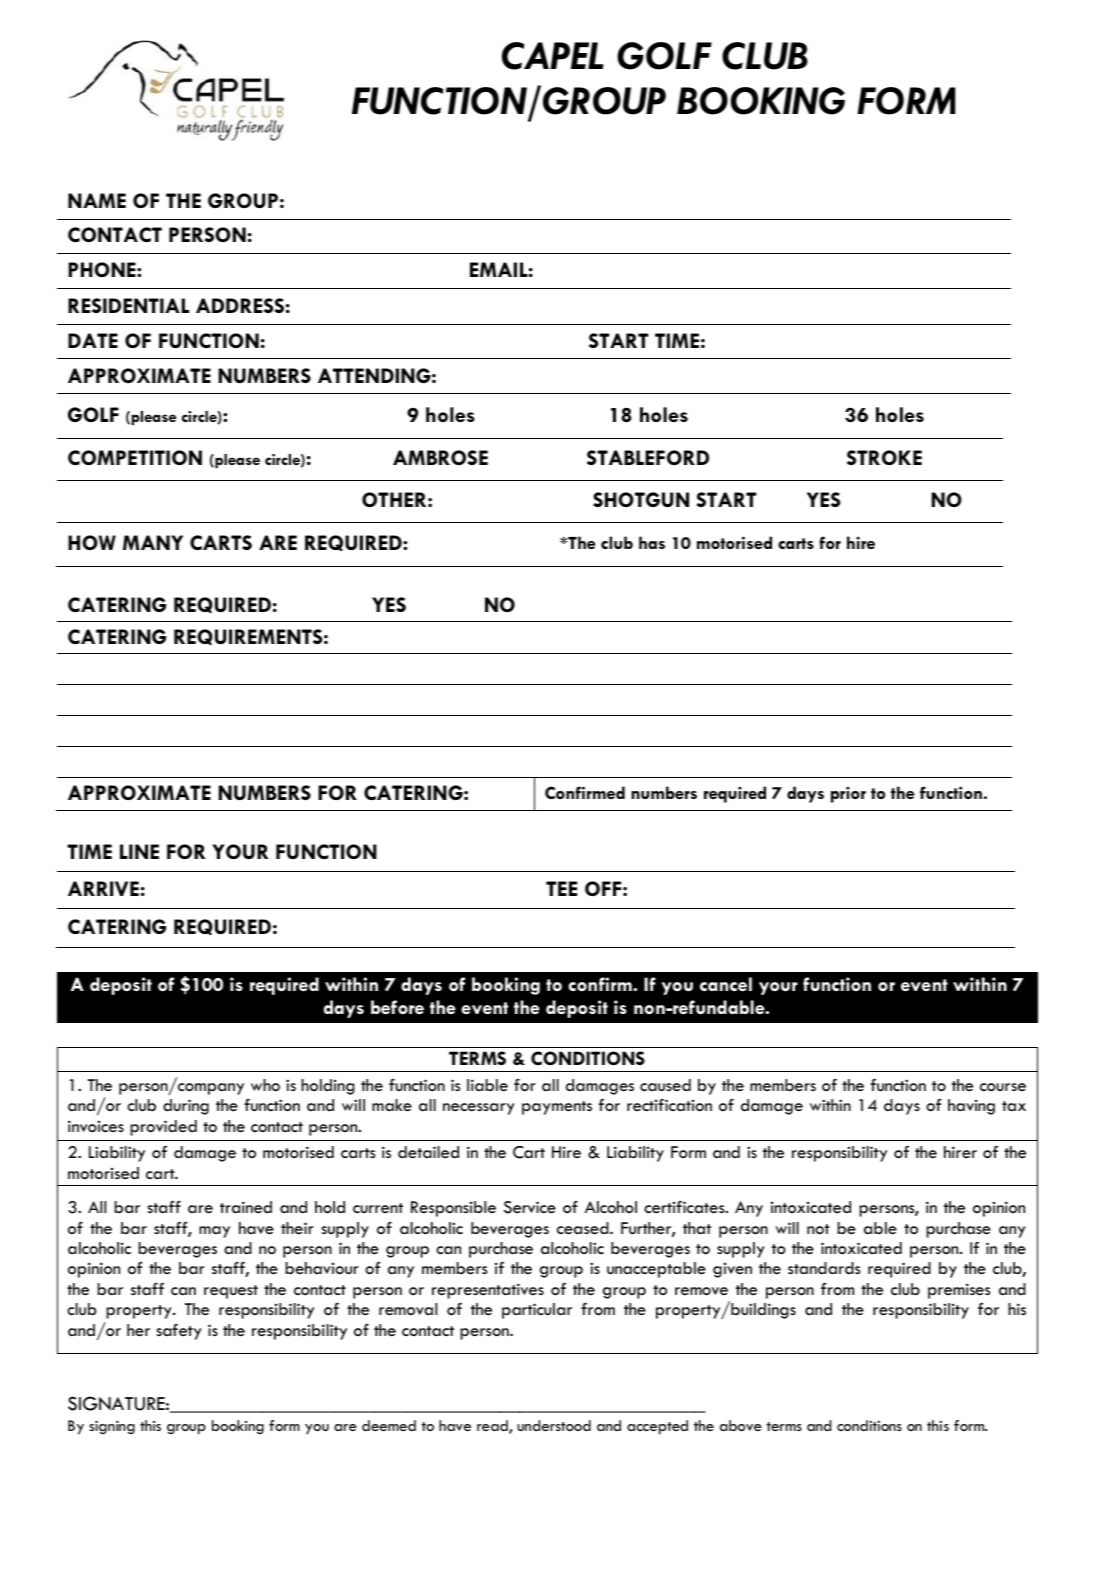  What do you see at coordinates (554, 1425) in the screenshot?
I see `understood` at bounding box center [554, 1425].
